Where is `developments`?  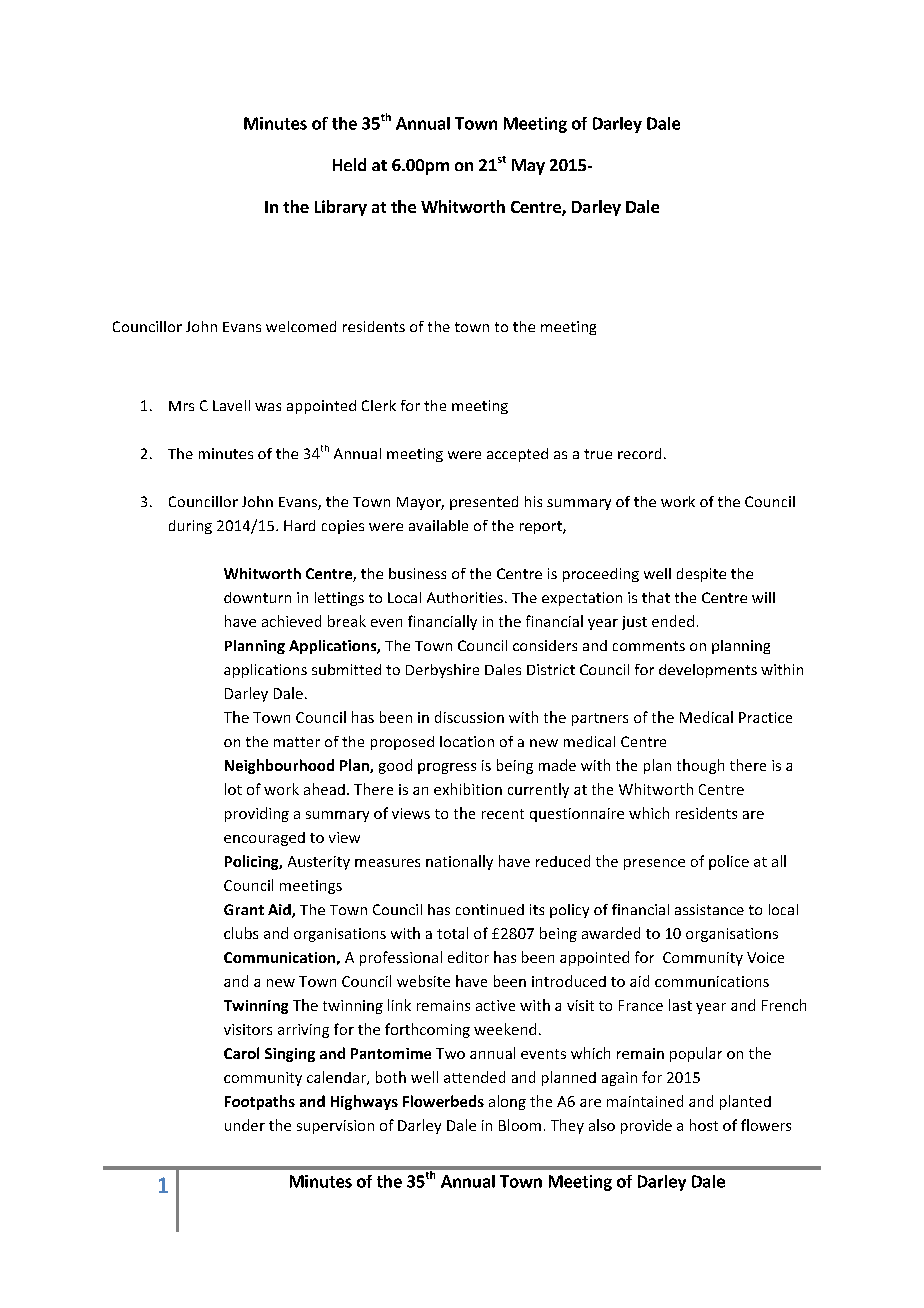 developments is located at coordinates (708, 671).
